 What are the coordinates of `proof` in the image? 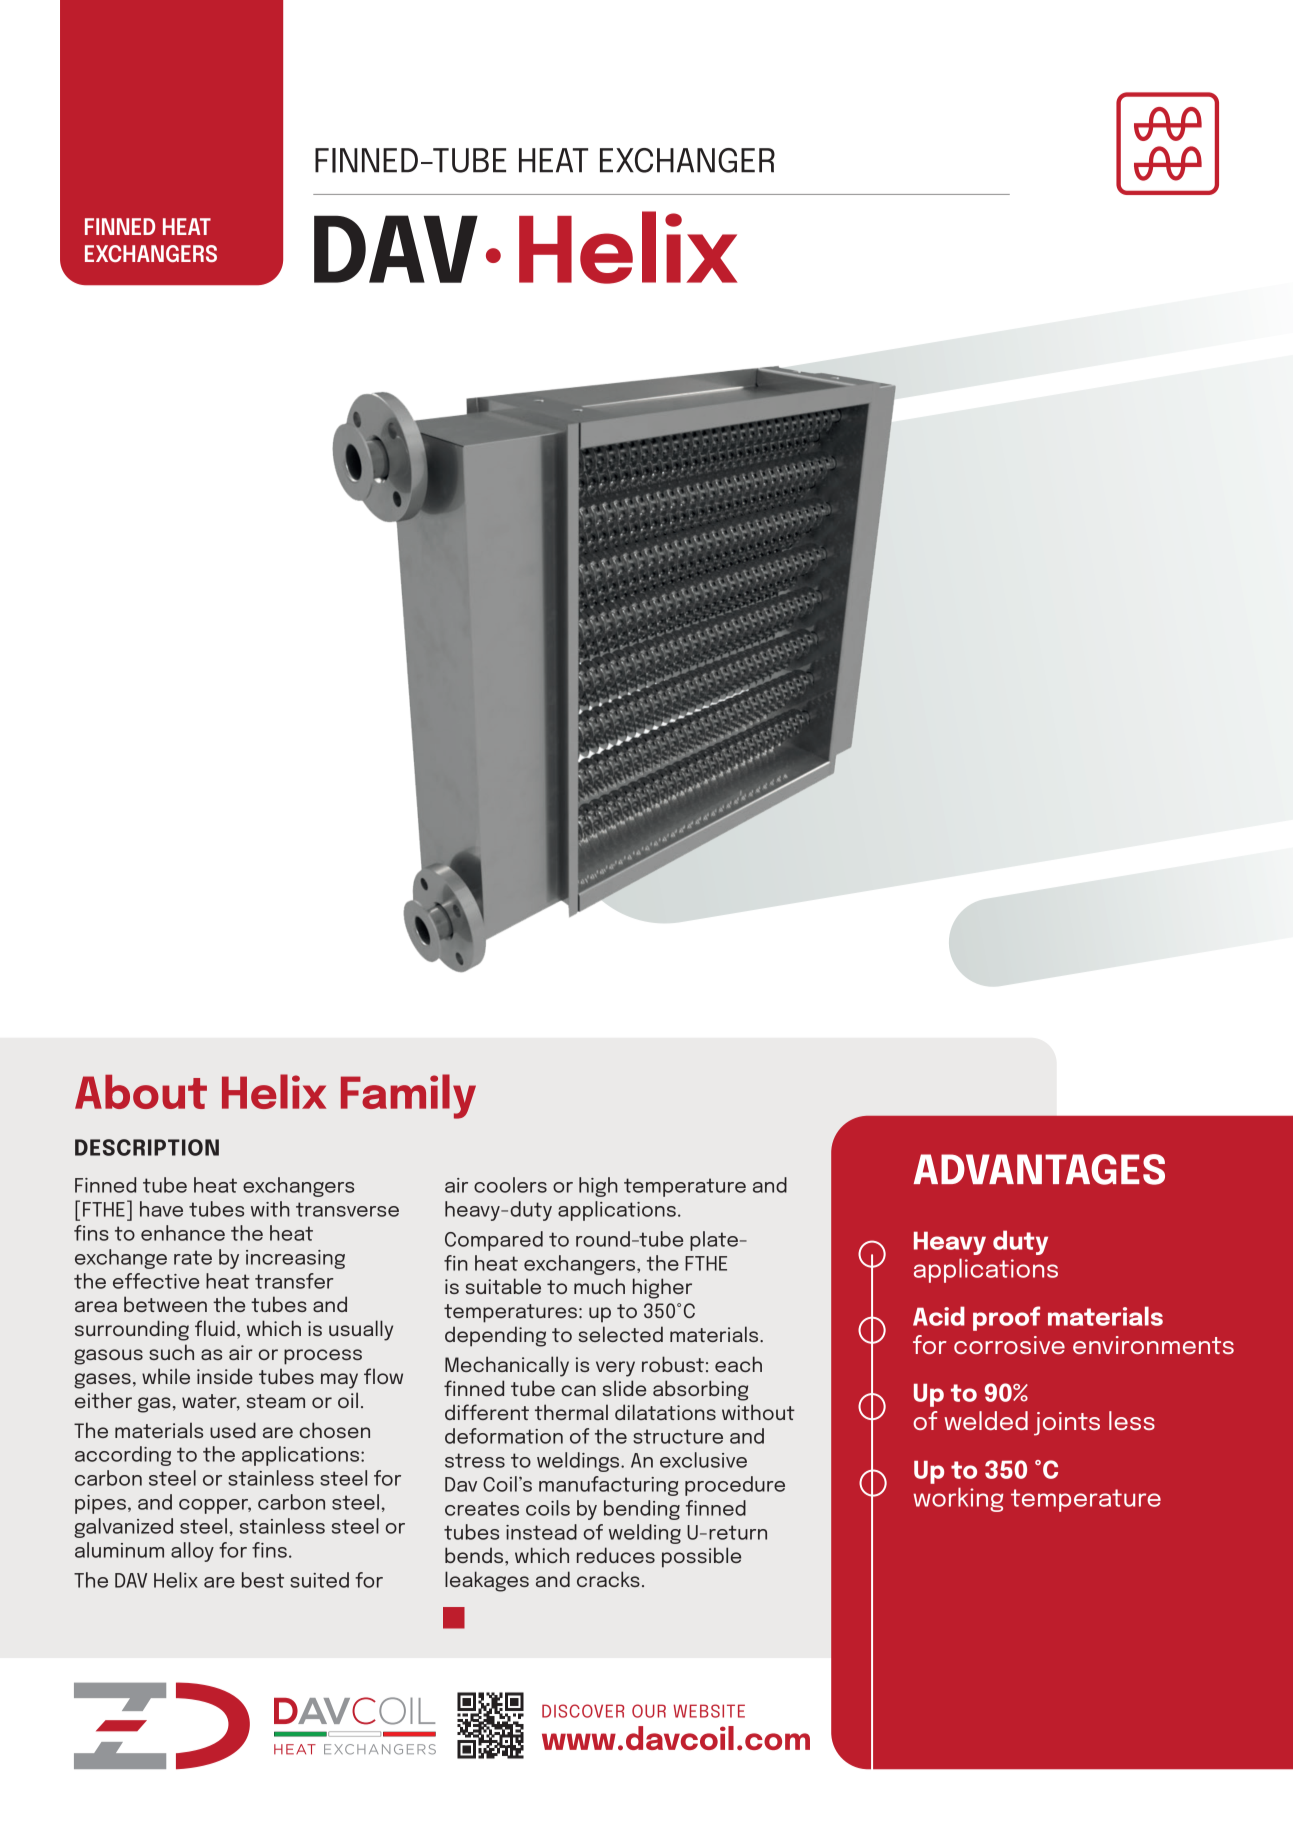 It's located at (1006, 1318).
